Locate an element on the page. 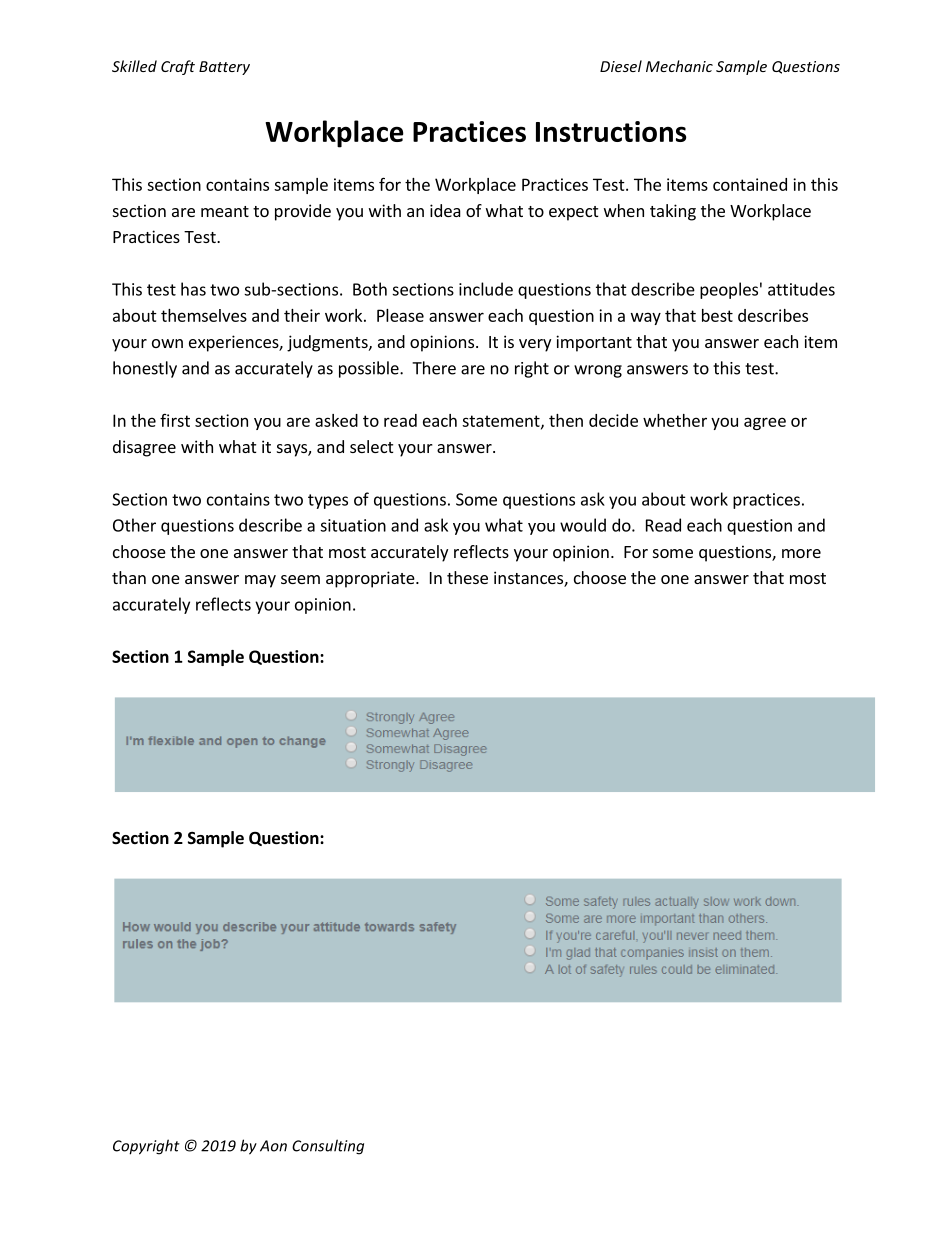 The height and width of the page is (1233, 952). Aon is located at coordinates (273, 1146).
